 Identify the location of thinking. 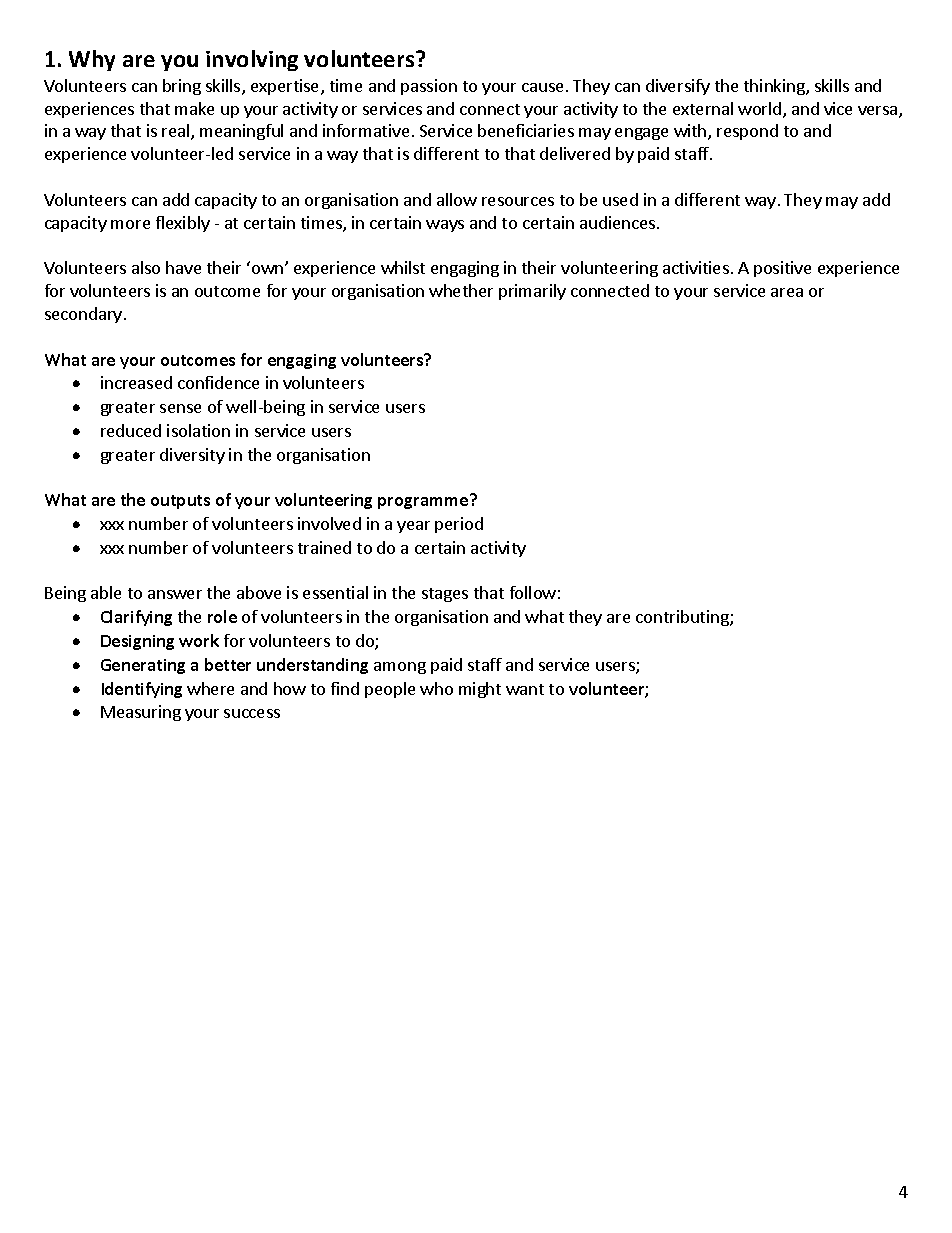
(775, 87).
